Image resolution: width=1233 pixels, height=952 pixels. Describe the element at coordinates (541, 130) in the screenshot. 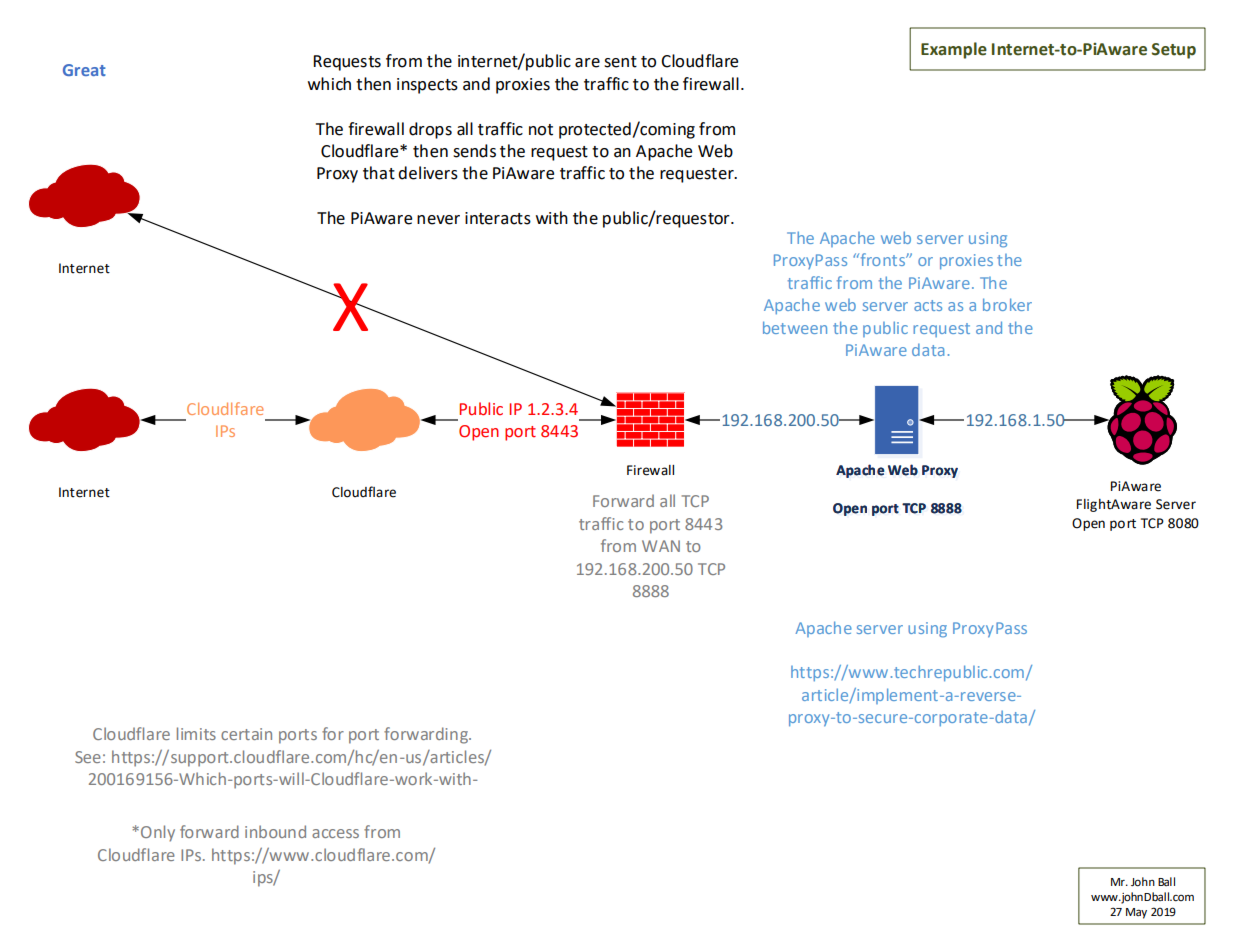

I see `not` at that location.
